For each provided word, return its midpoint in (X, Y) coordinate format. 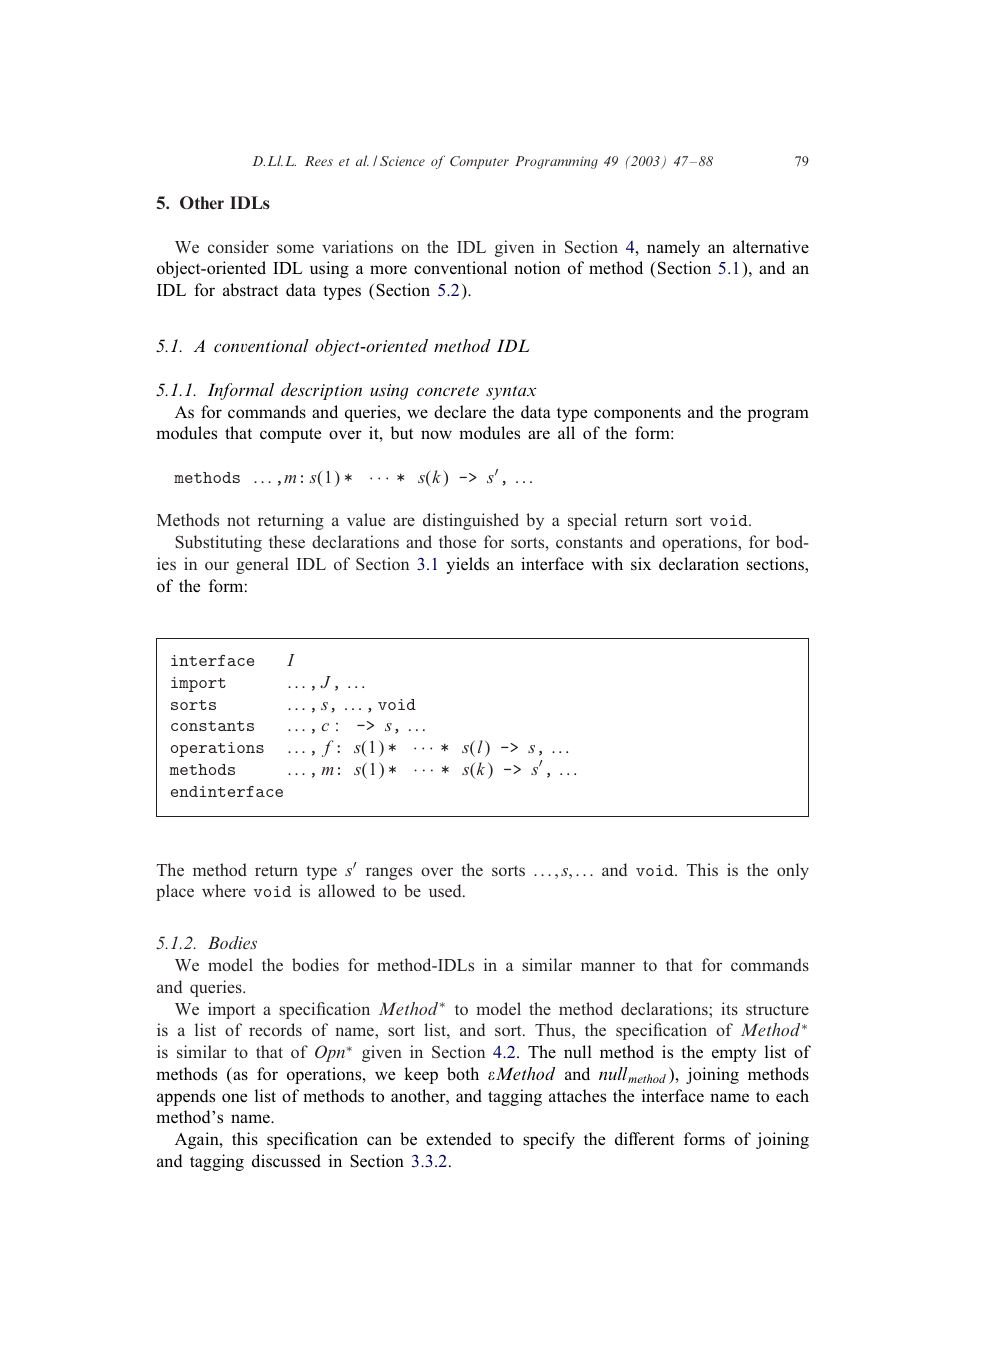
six (641, 563)
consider (238, 246)
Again (198, 1140)
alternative (771, 246)
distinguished (471, 521)
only (793, 871)
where (224, 890)
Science (402, 161)
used (446, 890)
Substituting (218, 543)
